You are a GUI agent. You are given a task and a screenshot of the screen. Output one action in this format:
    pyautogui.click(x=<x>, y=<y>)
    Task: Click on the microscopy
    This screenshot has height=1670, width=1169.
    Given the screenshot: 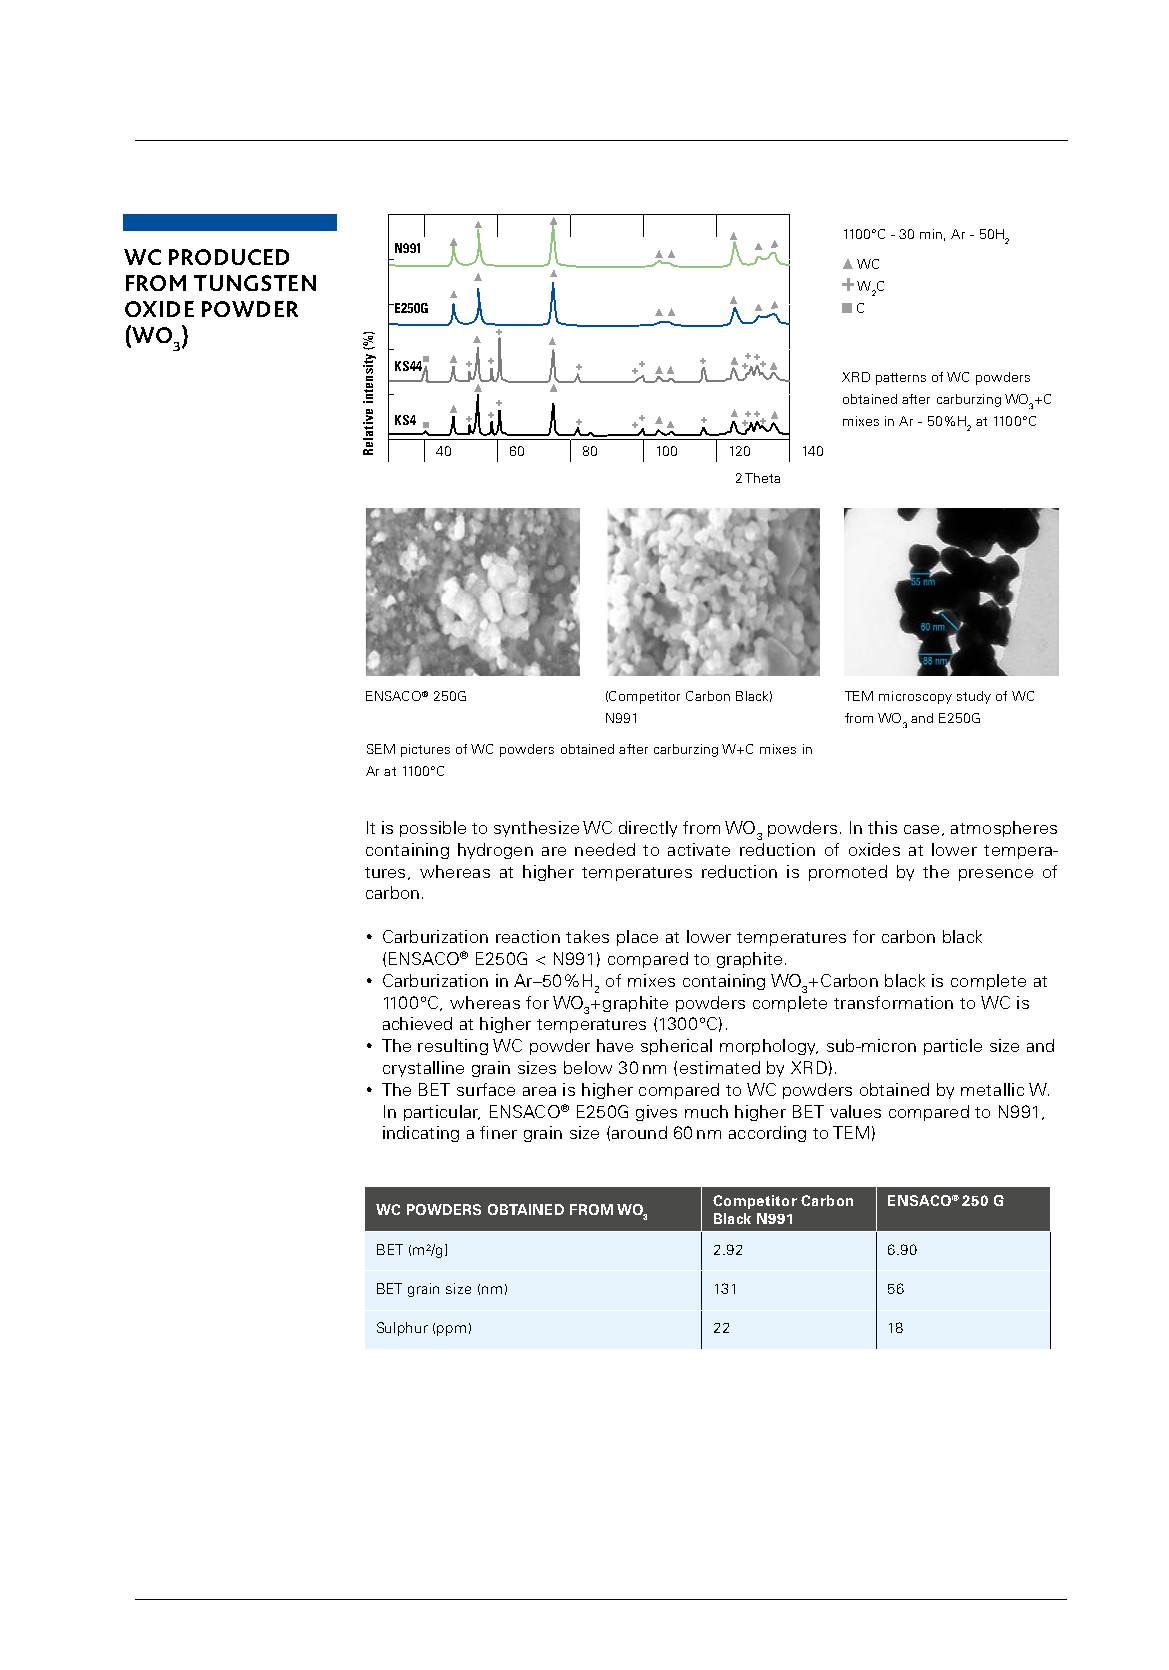 What is the action you would take?
    pyautogui.click(x=915, y=697)
